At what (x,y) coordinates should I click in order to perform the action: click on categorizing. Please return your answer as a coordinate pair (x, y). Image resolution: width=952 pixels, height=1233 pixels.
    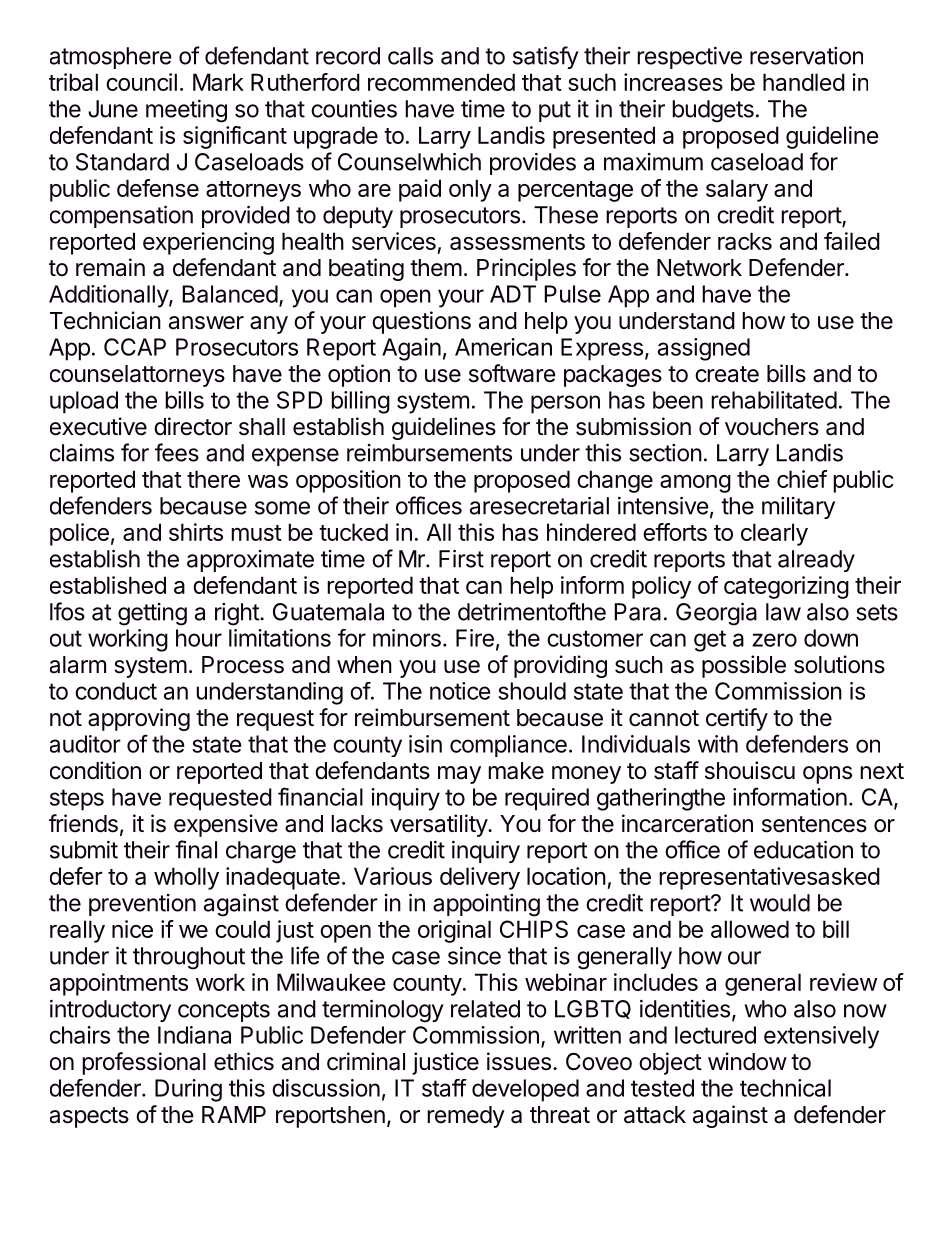
    Looking at the image, I should click on (786, 587).
